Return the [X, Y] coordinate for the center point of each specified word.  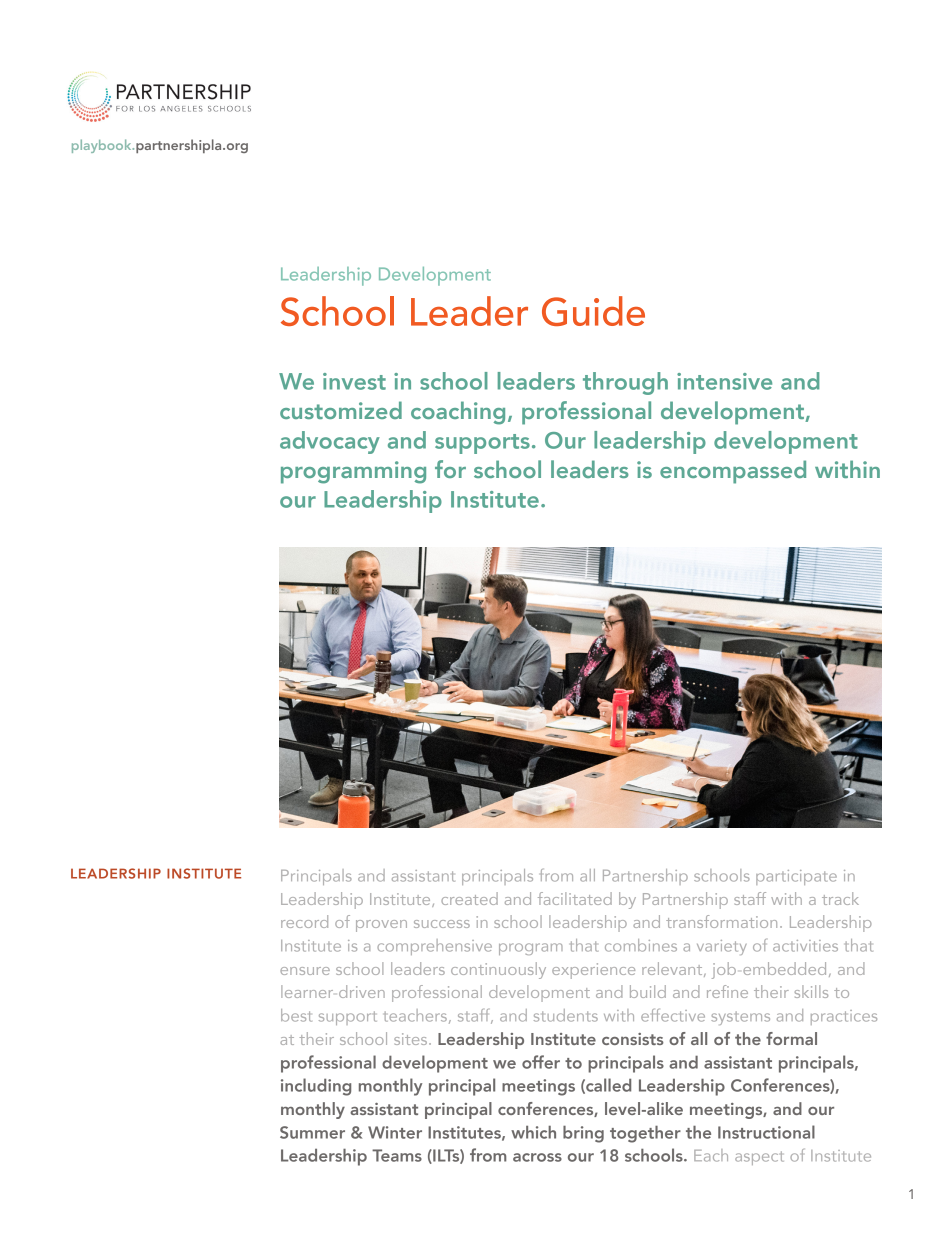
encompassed [733, 472]
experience [593, 971]
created [469, 898]
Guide [593, 311]
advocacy [330, 442]
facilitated [575, 898]
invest [354, 381]
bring [583, 1134]
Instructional [766, 1132]
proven [381, 926]
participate [796, 877]
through [625, 383]
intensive [724, 381]
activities [805, 946]
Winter [395, 1132]
